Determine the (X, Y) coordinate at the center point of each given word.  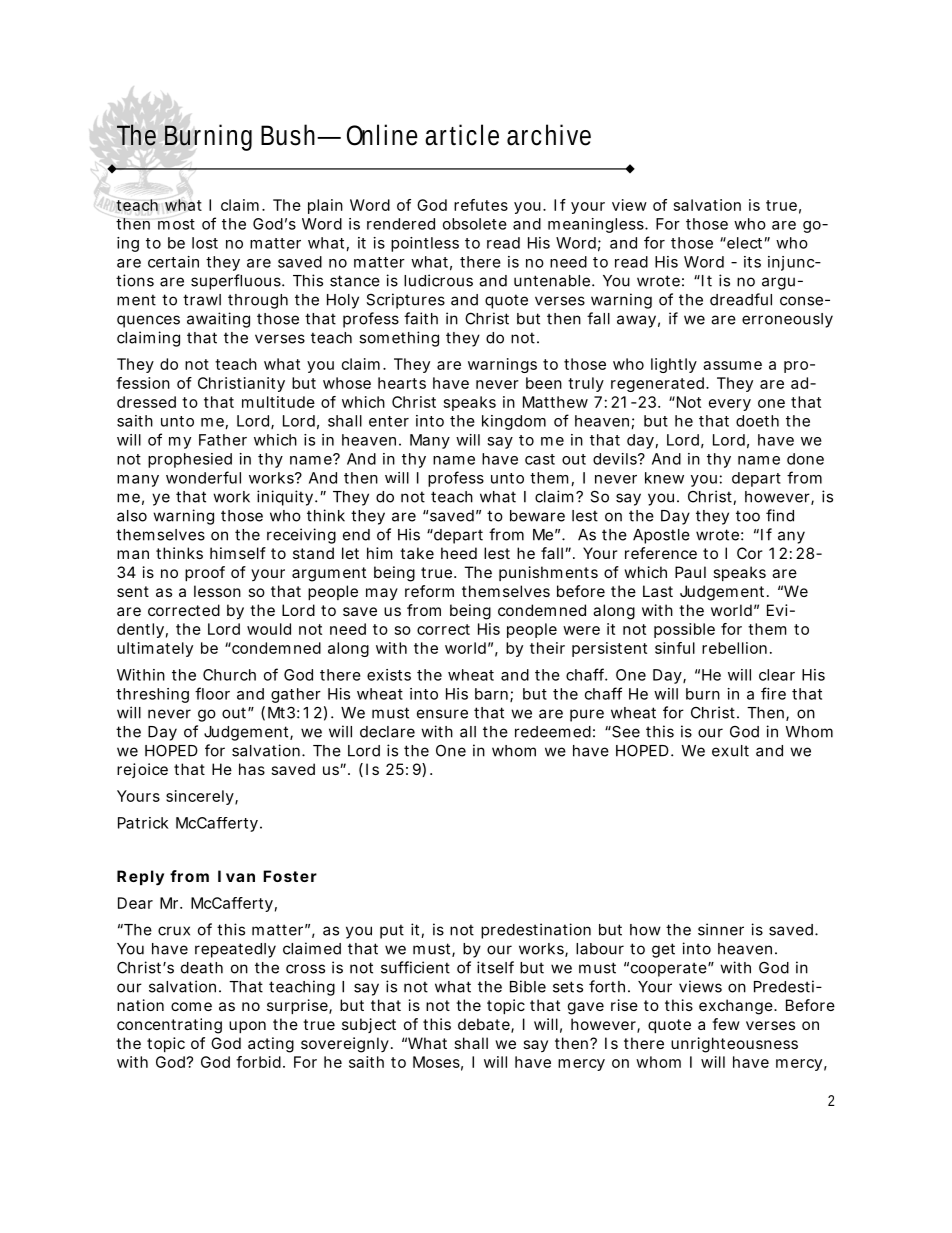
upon (247, 1027)
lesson (217, 591)
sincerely (201, 797)
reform (429, 591)
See (625, 731)
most (176, 224)
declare (387, 732)
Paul (690, 572)
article (462, 135)
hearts (402, 383)
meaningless (597, 225)
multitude (278, 402)
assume (732, 365)
